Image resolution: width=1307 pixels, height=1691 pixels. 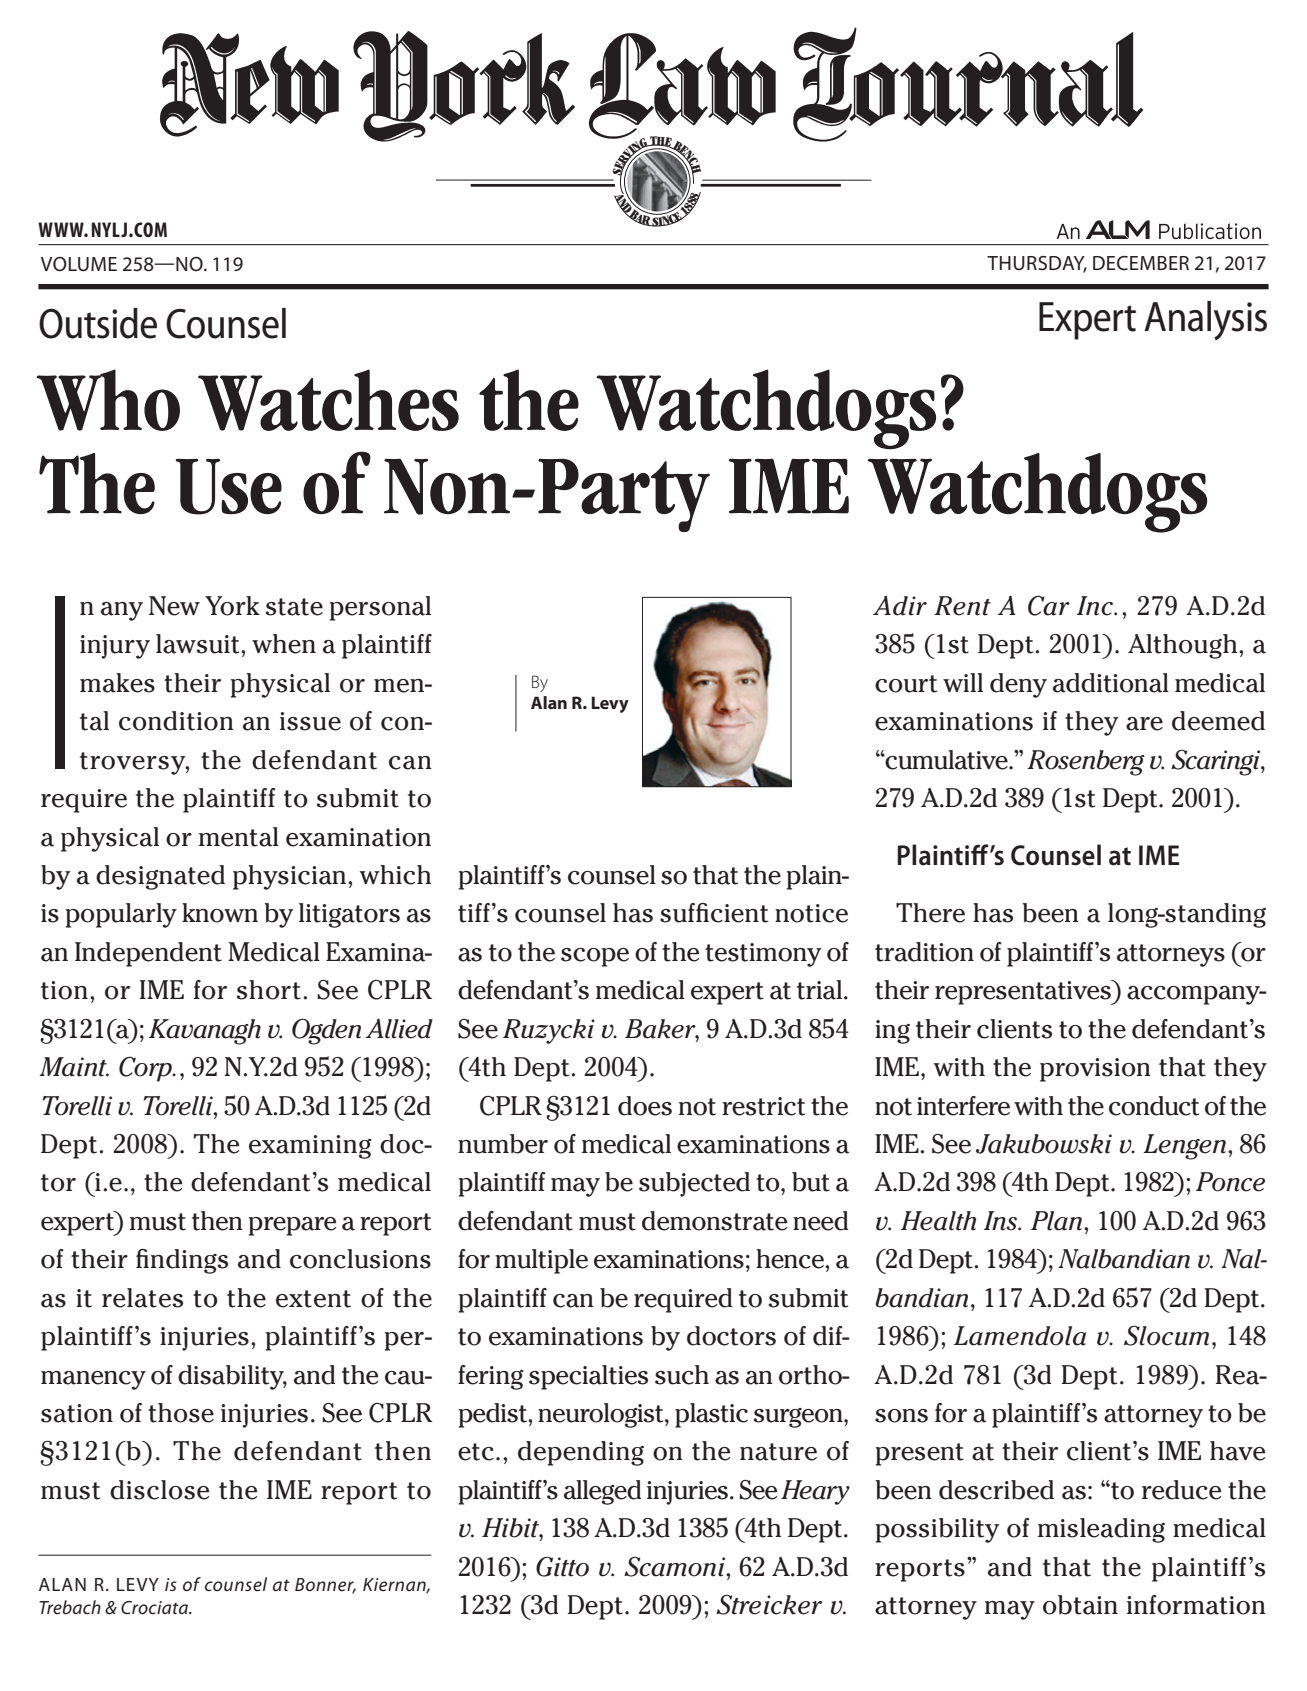 I want to click on demonstrate, so click(x=714, y=1221).
